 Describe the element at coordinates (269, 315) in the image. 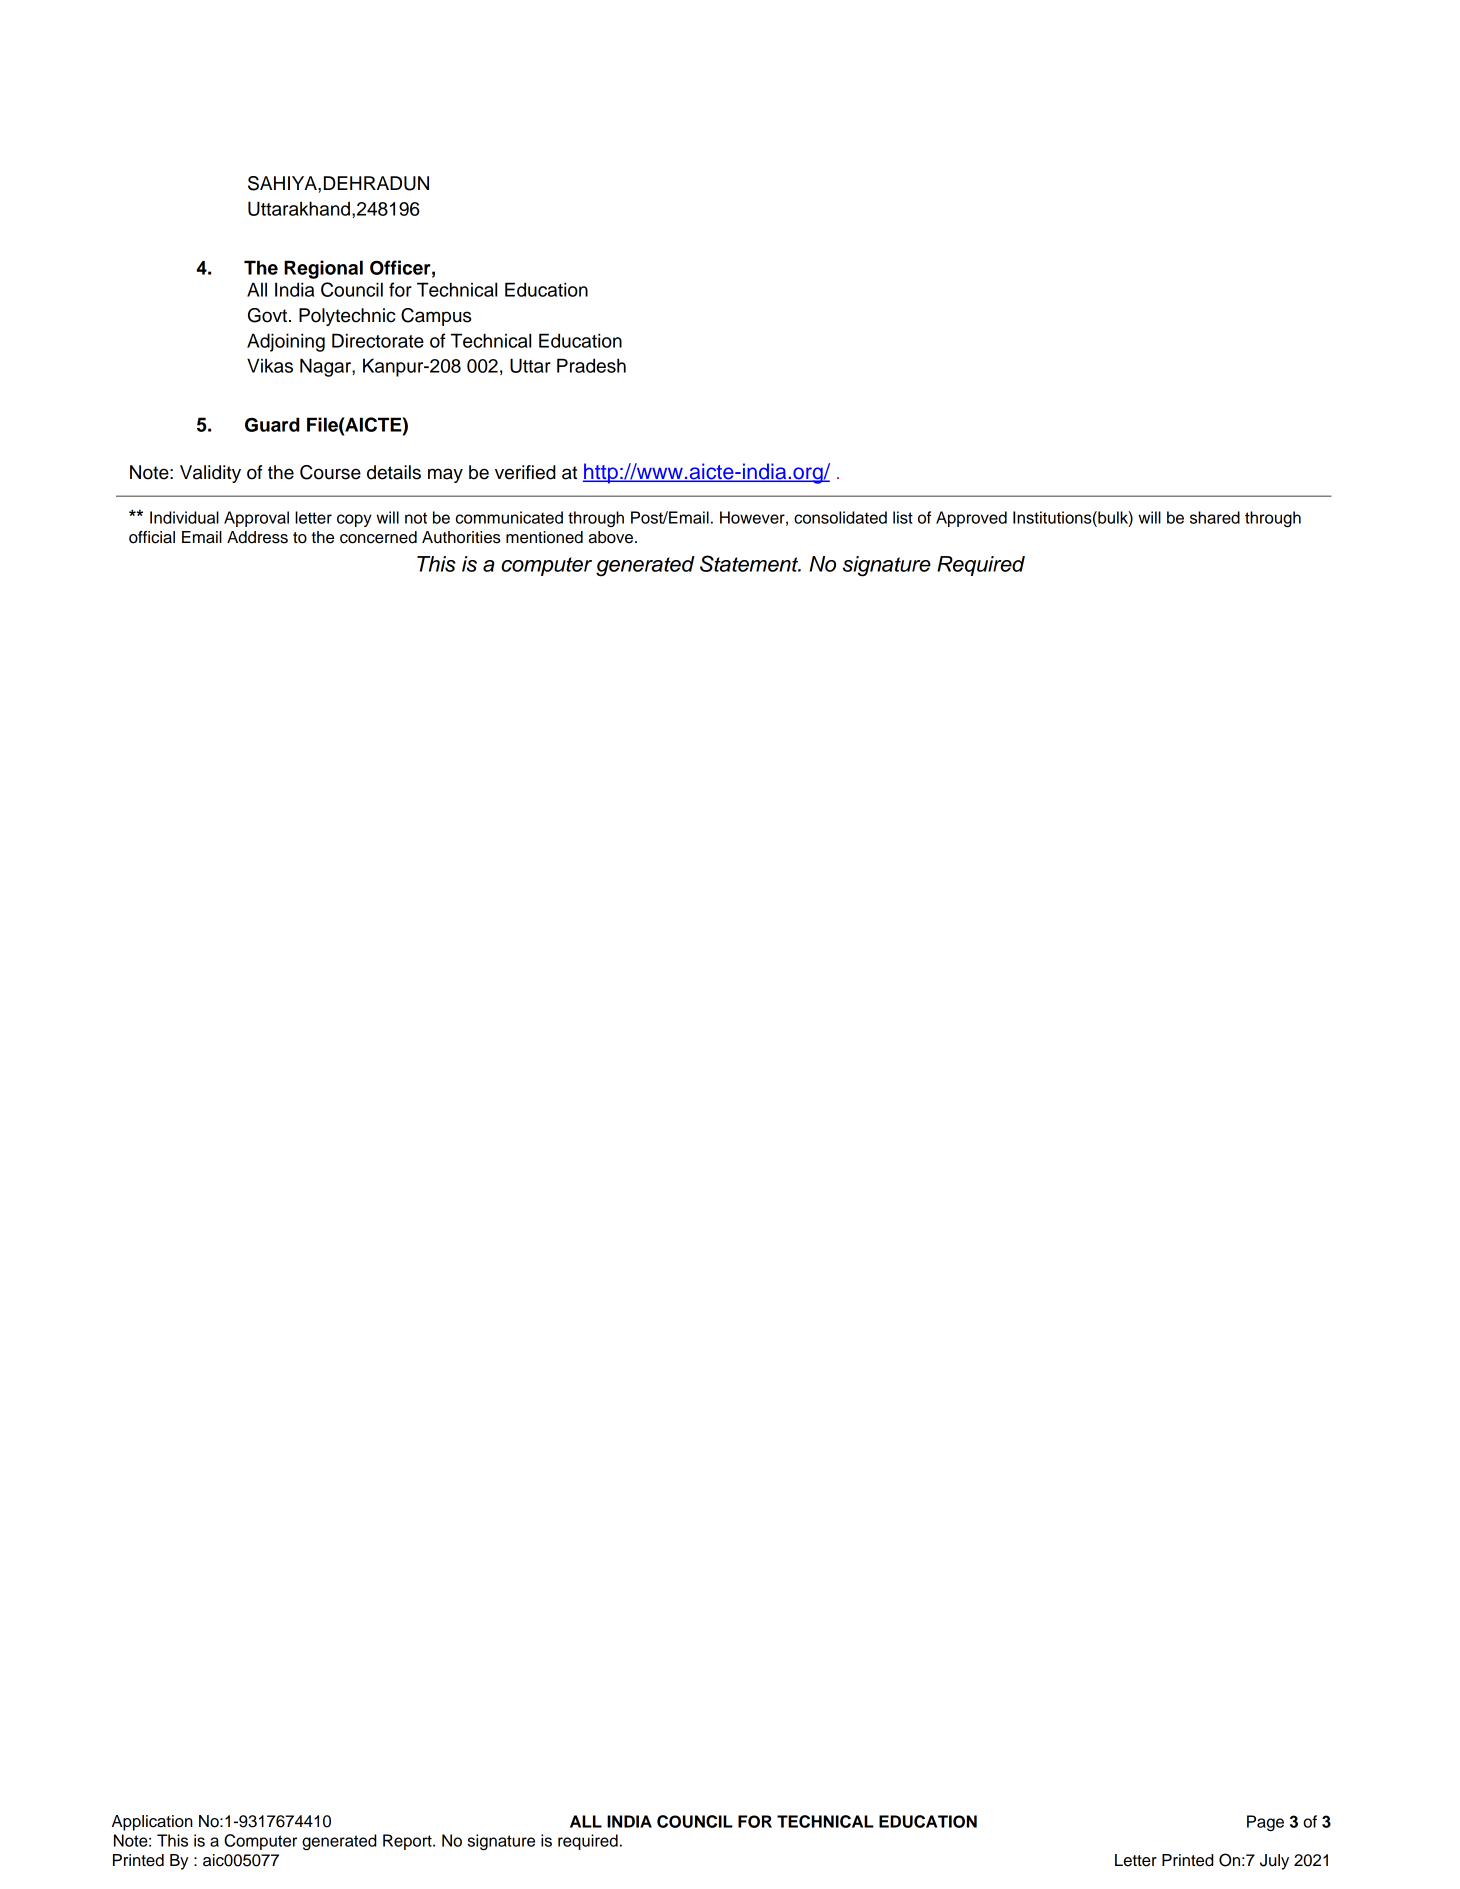

I see `Govt` at that location.
